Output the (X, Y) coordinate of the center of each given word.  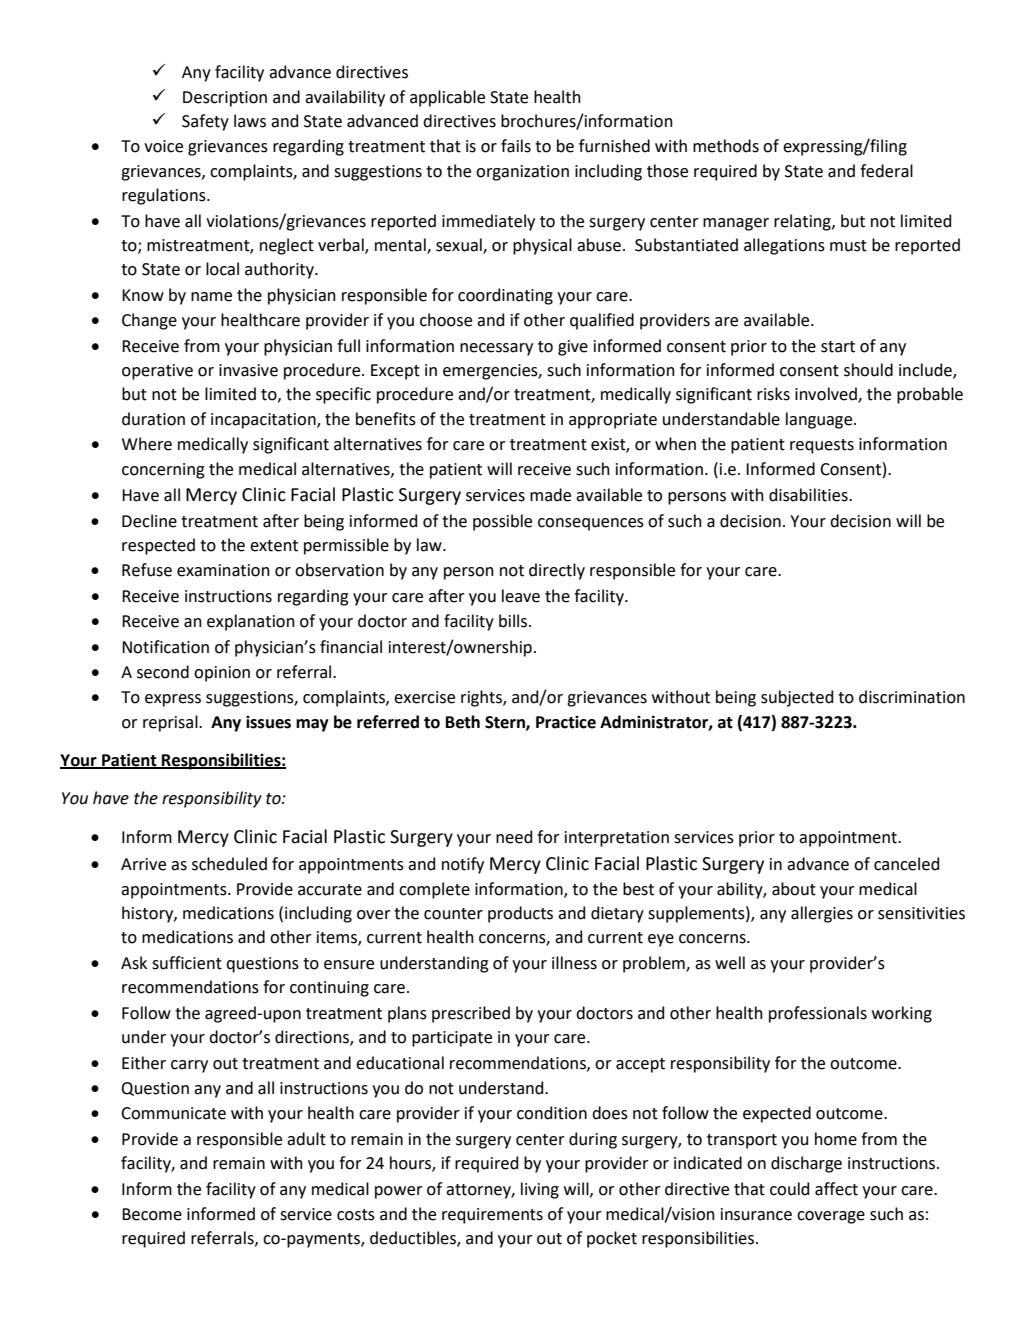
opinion (222, 674)
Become (152, 1214)
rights (482, 698)
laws (250, 121)
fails (516, 146)
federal (886, 171)
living (540, 1190)
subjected (797, 698)
